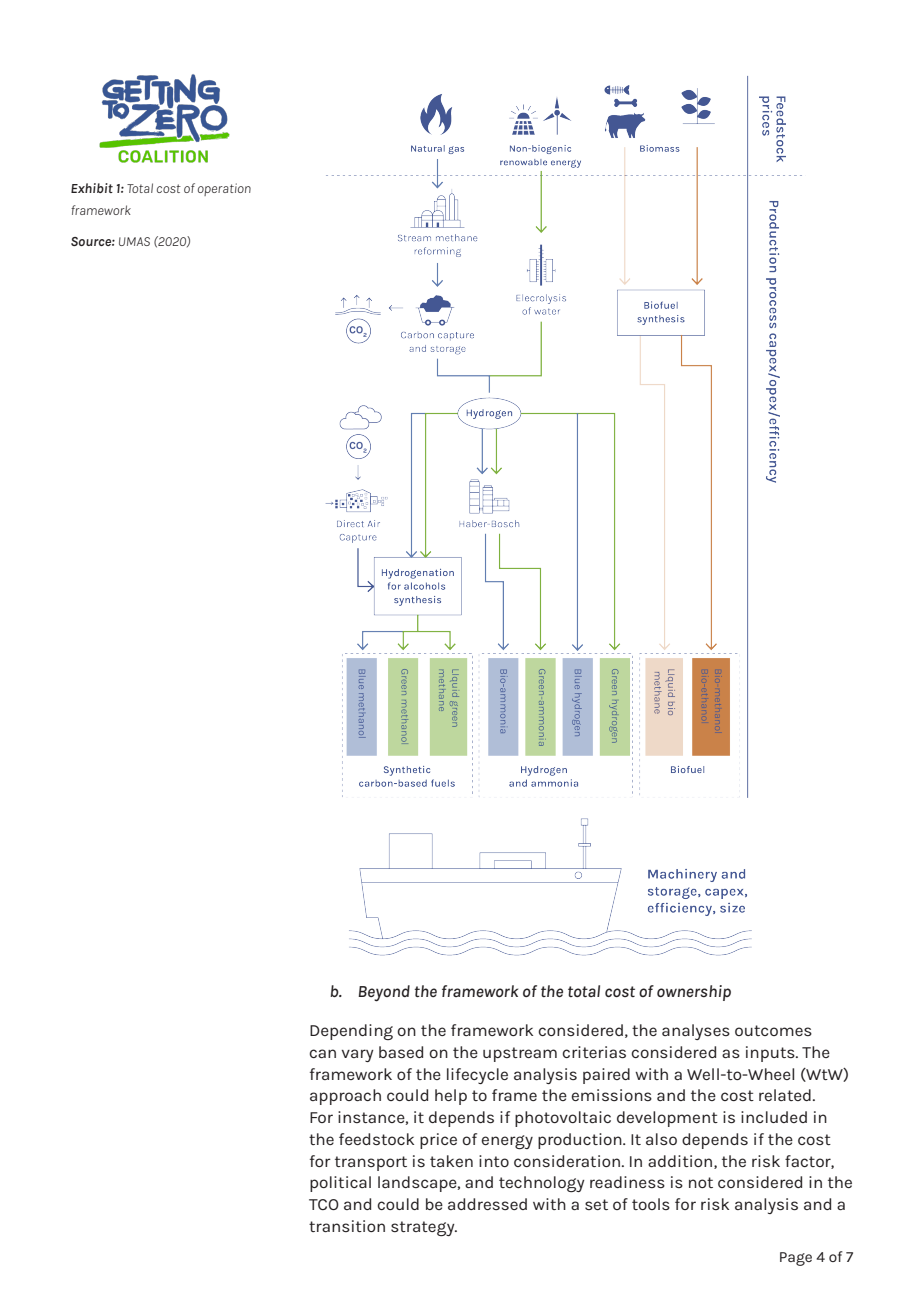  What do you see at coordinates (351, 1032) in the document?
I see `Depending` at bounding box center [351, 1032].
